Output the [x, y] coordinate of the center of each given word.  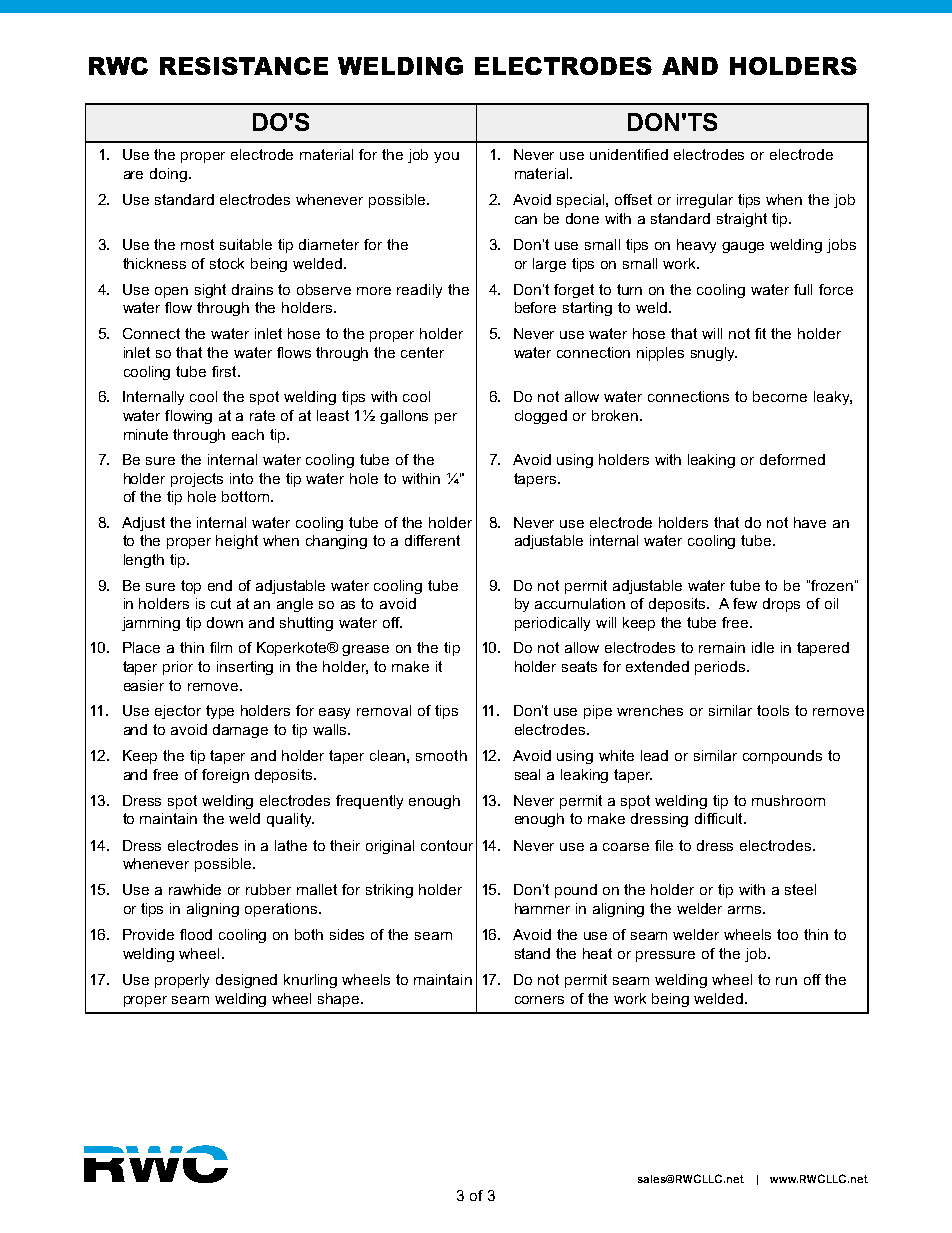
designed [246, 981]
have [810, 522]
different [432, 540]
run [786, 981]
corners [539, 1000]
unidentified [629, 154]
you [446, 157]
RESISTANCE [244, 66]
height [237, 542]
